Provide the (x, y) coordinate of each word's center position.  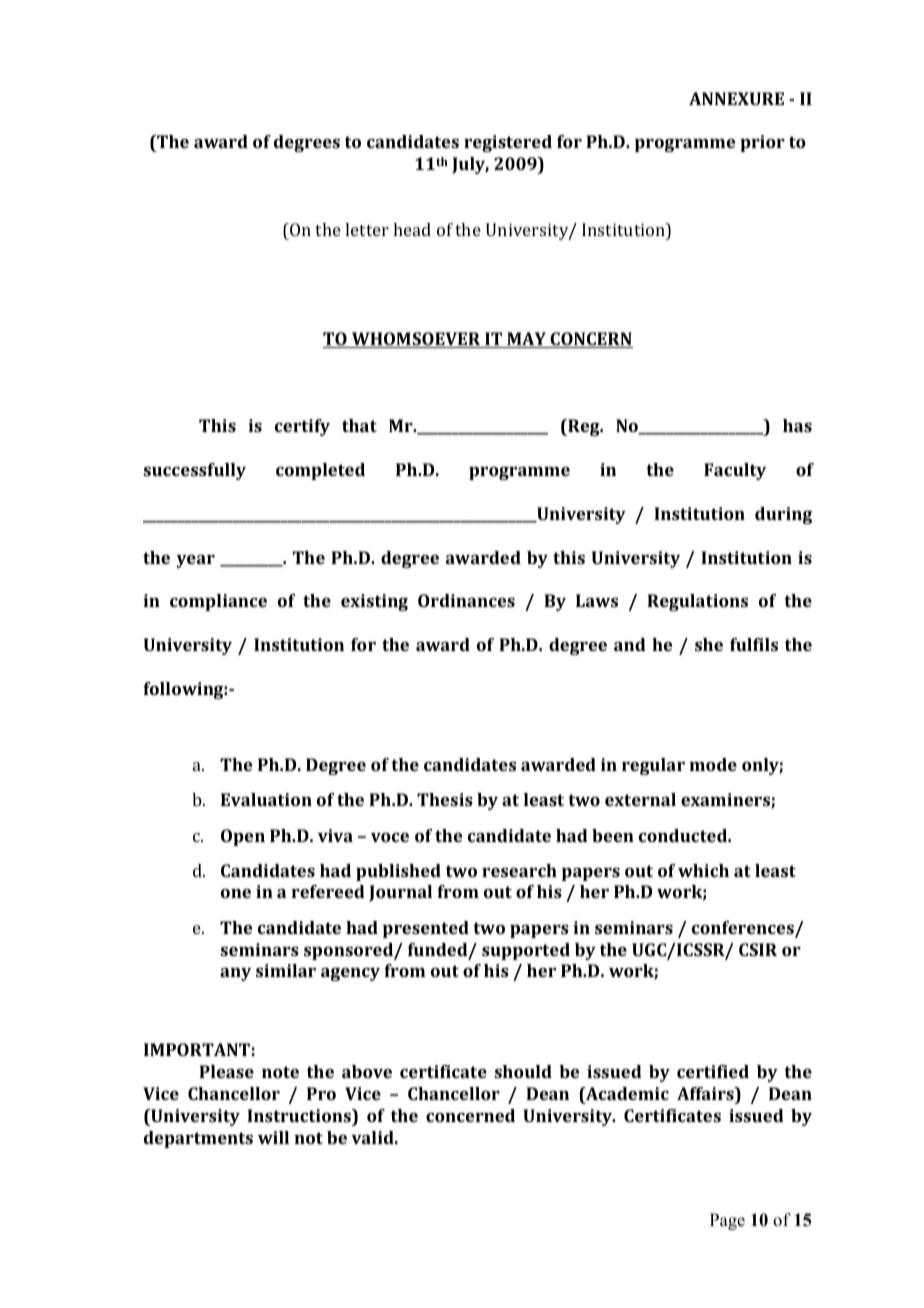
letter (367, 229)
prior (762, 143)
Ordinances (466, 600)
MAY (526, 340)
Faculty (735, 471)
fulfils (754, 644)
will (273, 1137)
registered (508, 143)
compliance (218, 602)
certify (302, 427)
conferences (744, 929)
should (523, 1071)
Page (727, 1221)
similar (286, 970)
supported (526, 951)
